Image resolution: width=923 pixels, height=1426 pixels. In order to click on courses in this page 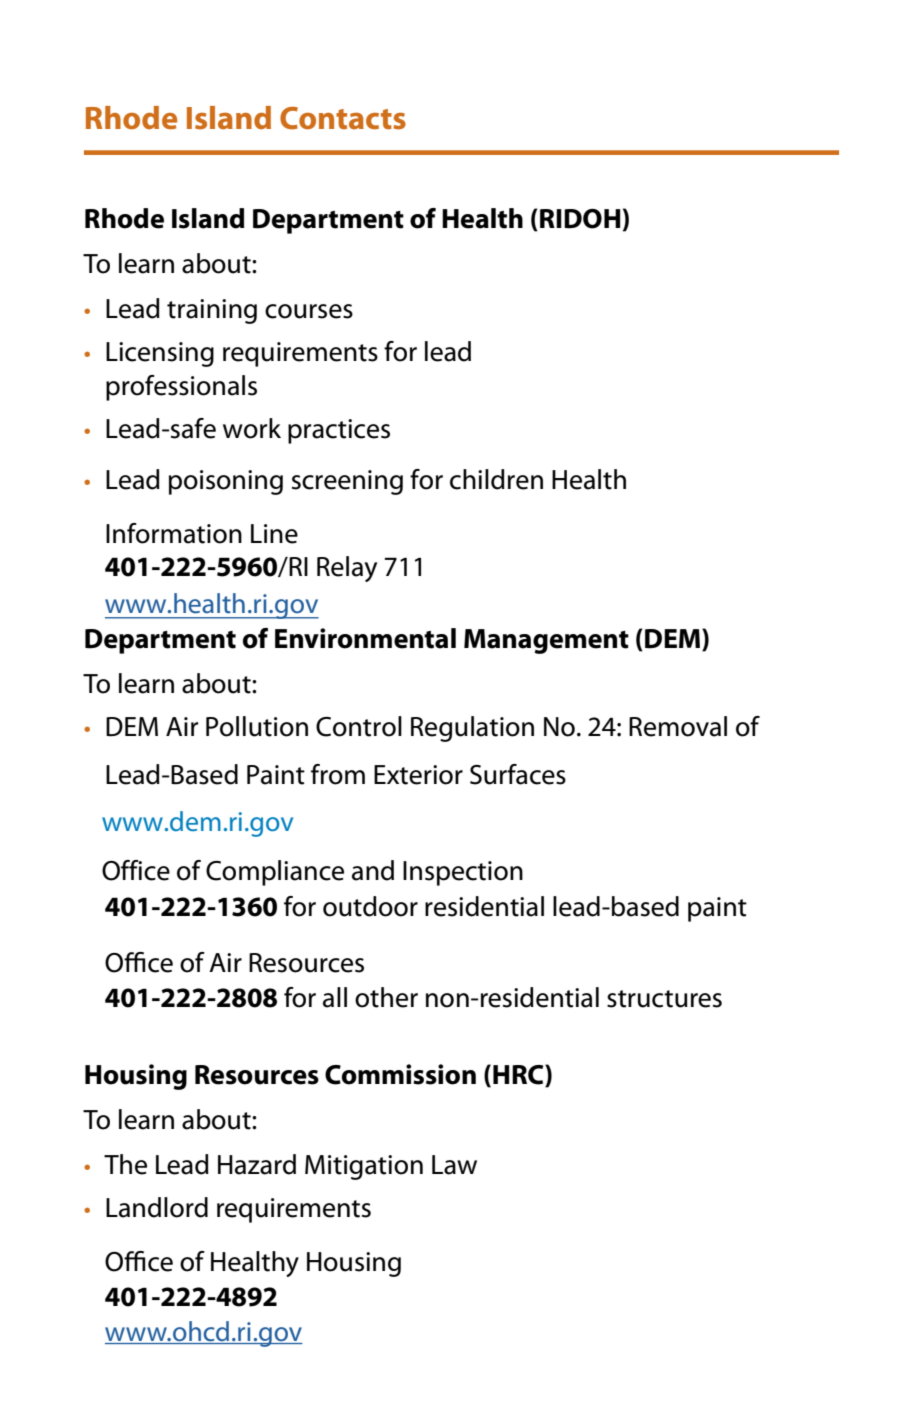, I will do `click(309, 311)`.
